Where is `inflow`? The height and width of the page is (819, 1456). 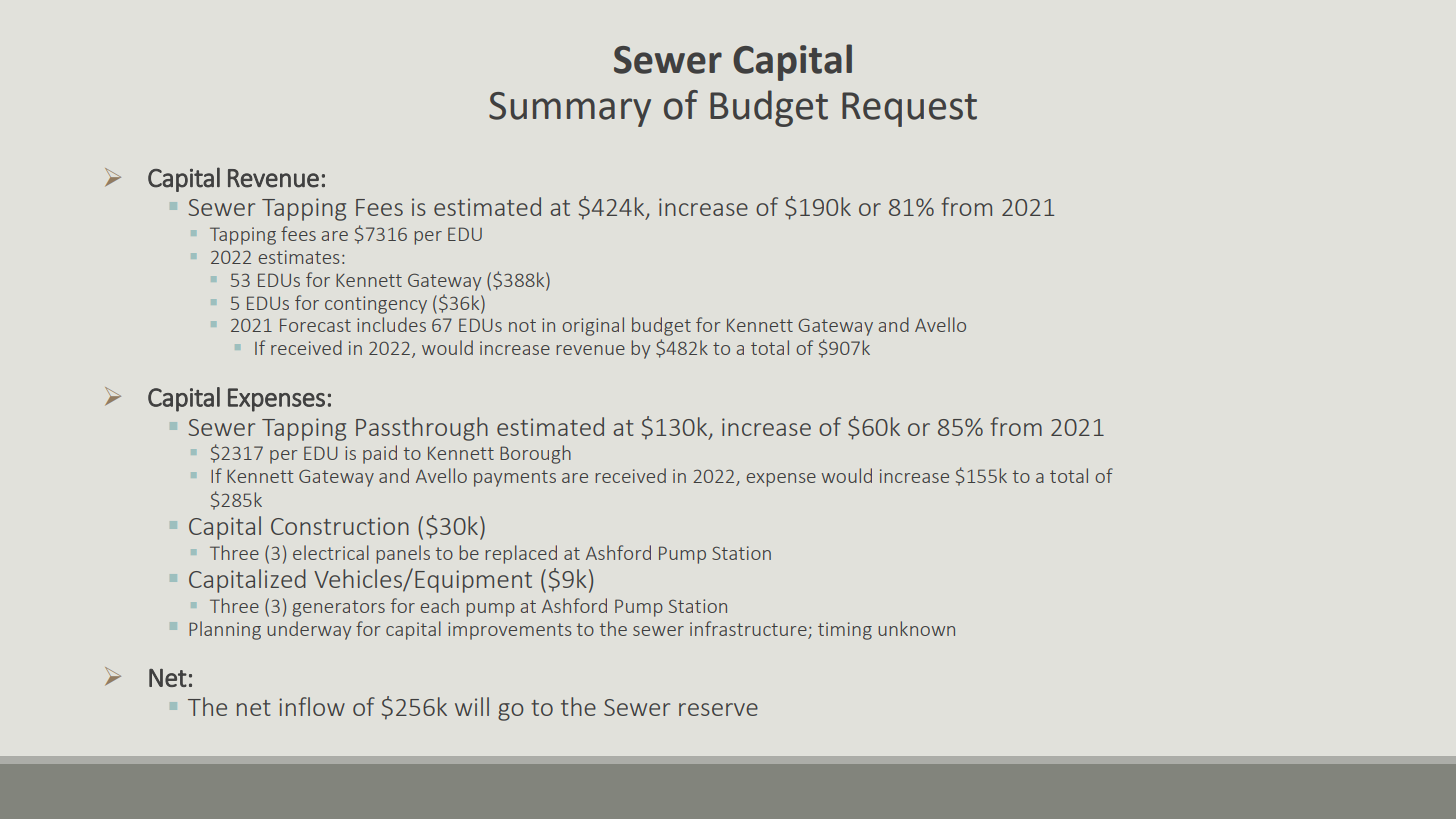
inflow is located at coordinates (312, 706).
